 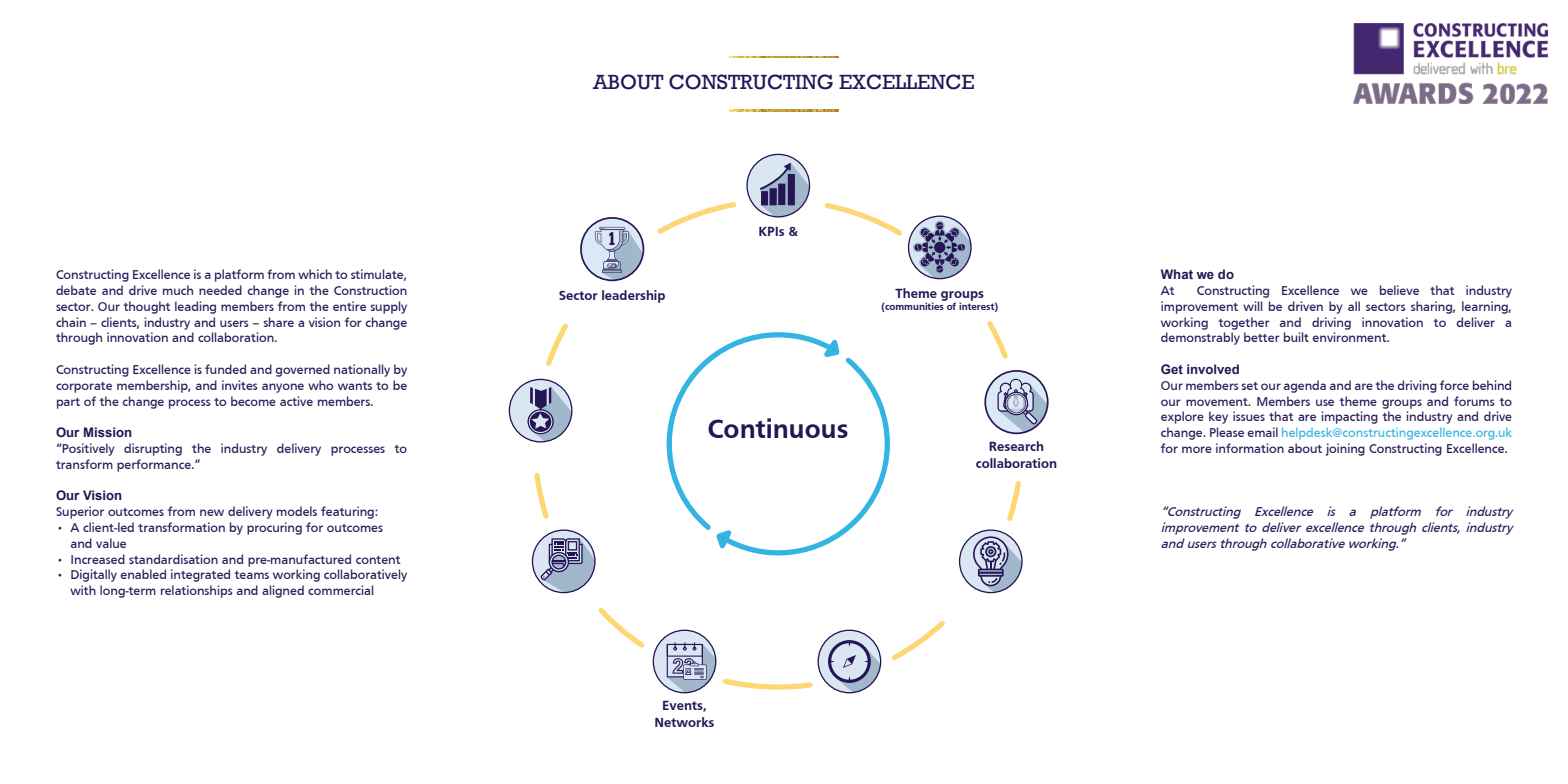 I want to click on agenda, so click(x=1305, y=386).
